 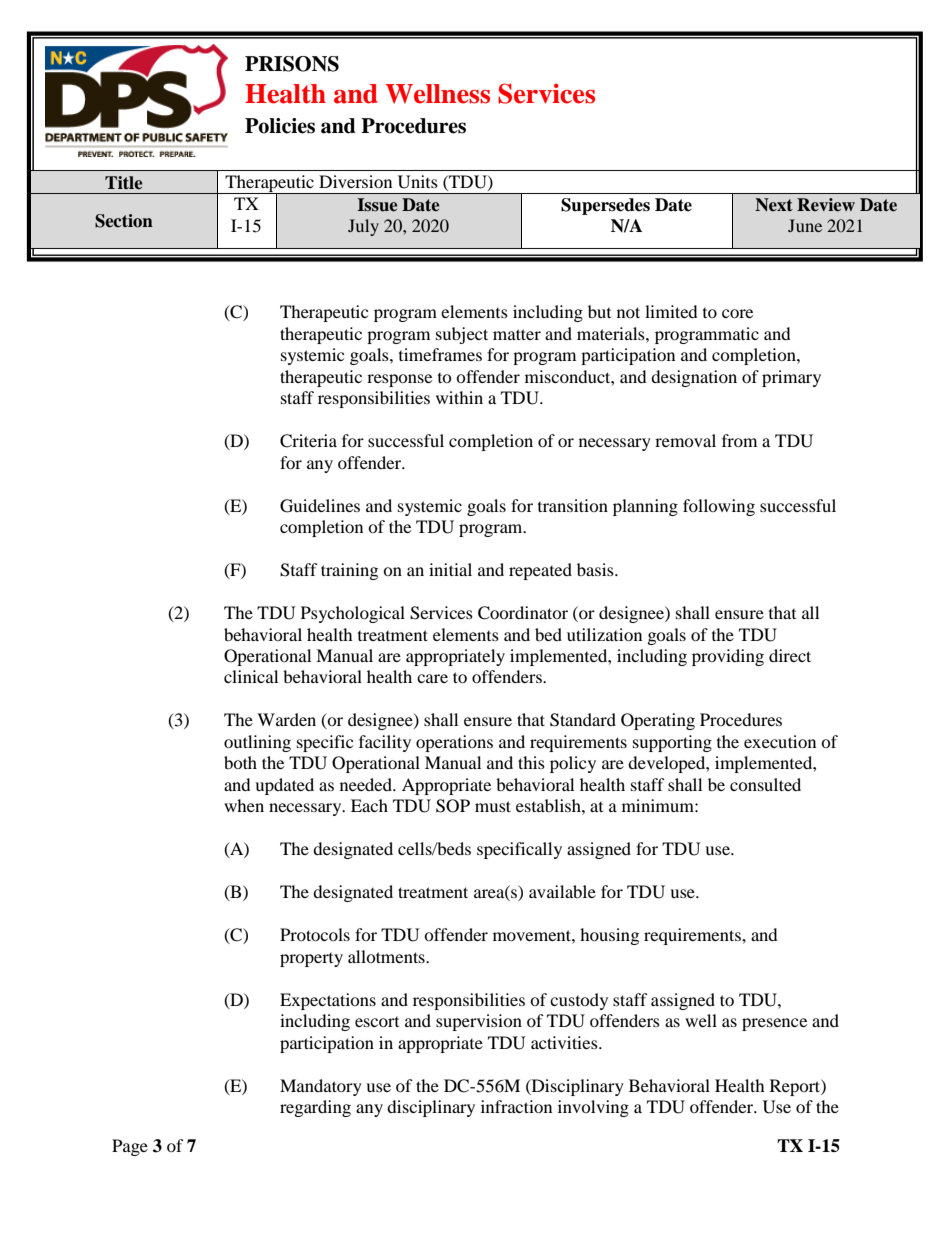 I want to click on consulted, so click(x=765, y=784).
